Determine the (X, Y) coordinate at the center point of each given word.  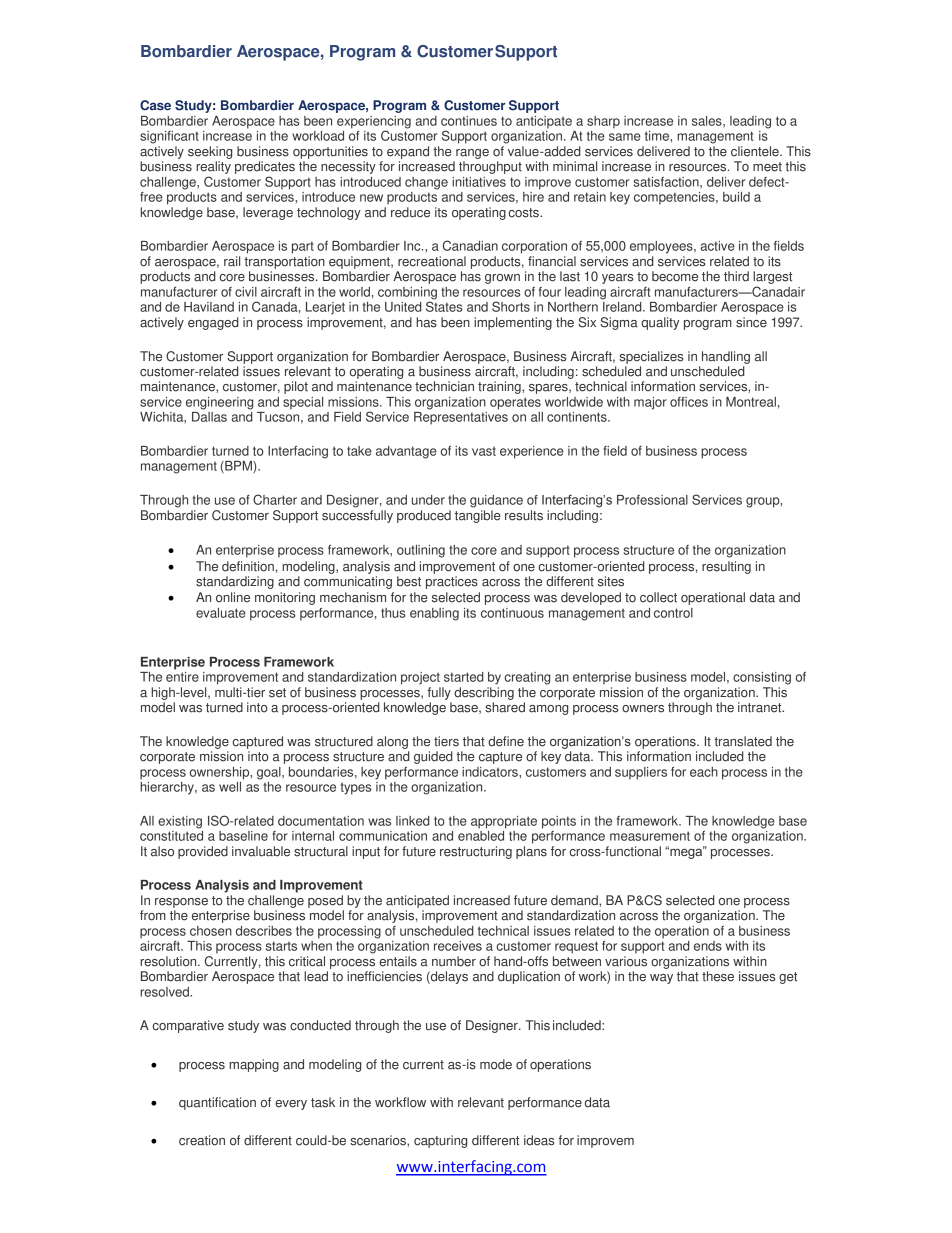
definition (248, 566)
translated (743, 741)
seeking (210, 152)
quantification (217, 1103)
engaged (213, 323)
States (444, 305)
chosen (211, 931)
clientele (756, 151)
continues (469, 121)
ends (708, 946)
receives (458, 946)
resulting (726, 567)
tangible (478, 516)
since (751, 322)
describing (484, 693)
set (277, 693)
